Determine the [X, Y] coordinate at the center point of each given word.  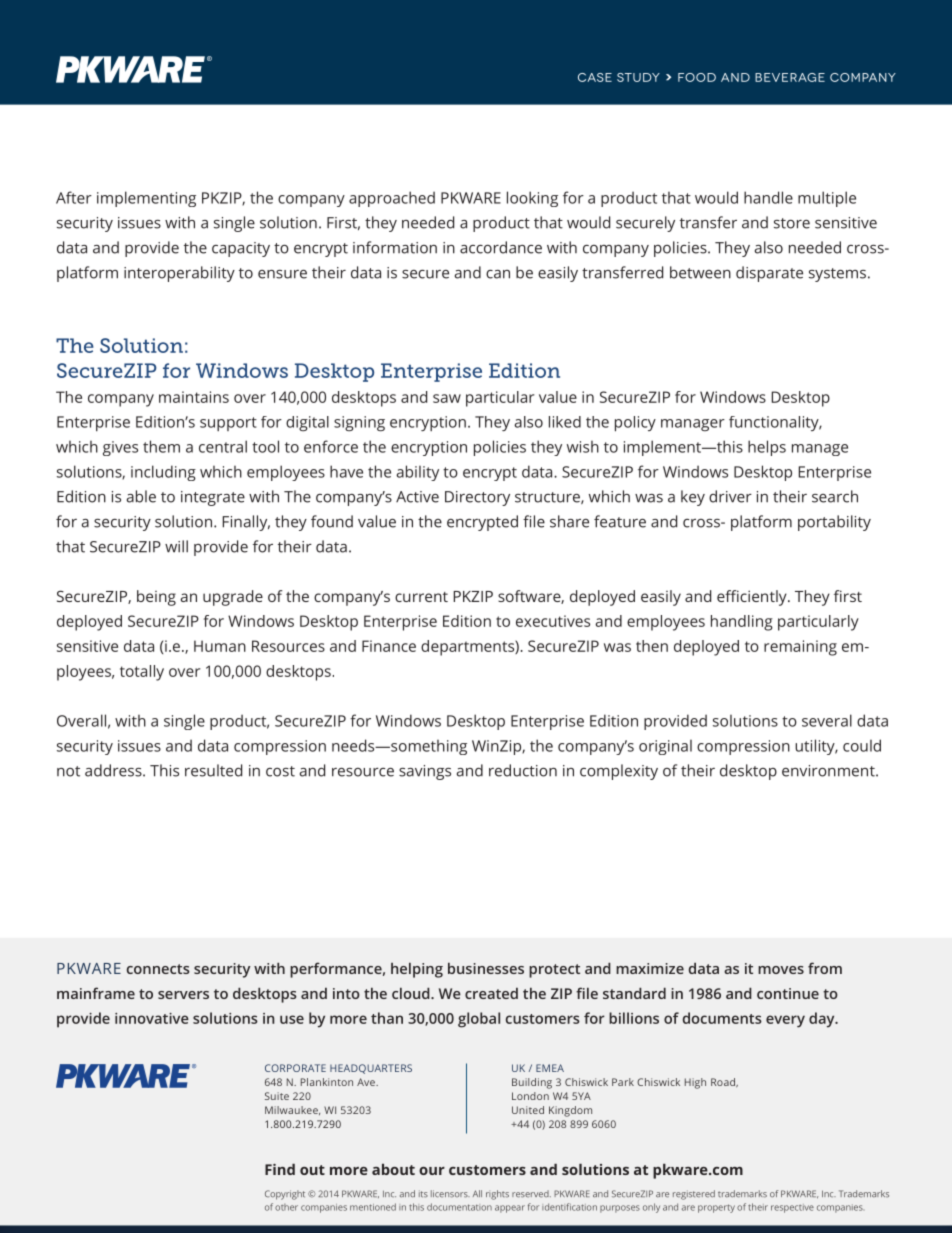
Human [220, 646]
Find [280, 1169]
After [74, 197]
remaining [800, 648]
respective [792, 1208]
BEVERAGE [790, 77]
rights [497, 1195]
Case [595, 77]
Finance [389, 646]
